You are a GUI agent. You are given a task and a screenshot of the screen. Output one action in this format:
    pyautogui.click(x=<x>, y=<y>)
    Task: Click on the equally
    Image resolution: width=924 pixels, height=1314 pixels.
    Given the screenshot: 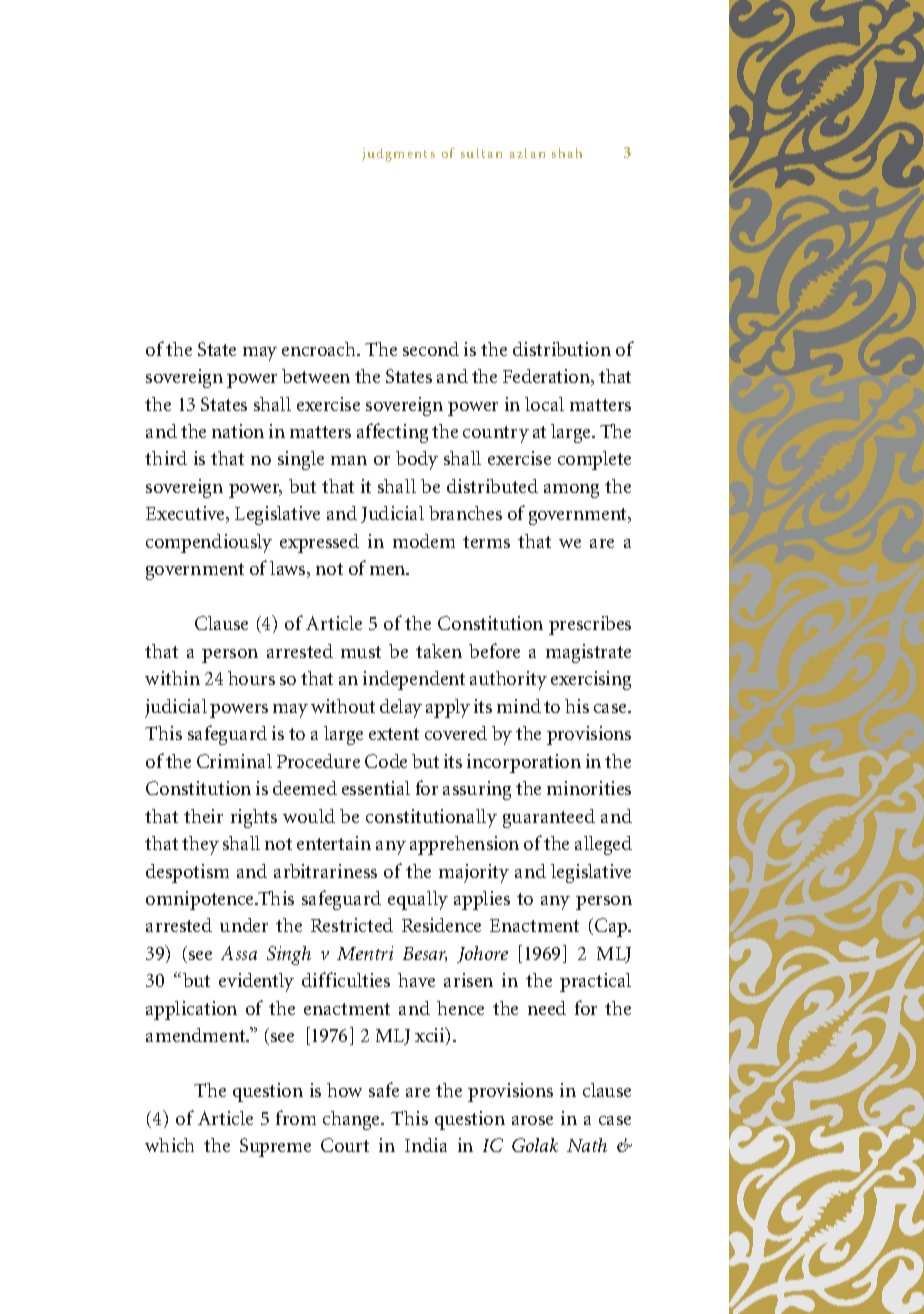 What is the action you would take?
    pyautogui.click(x=418, y=900)
